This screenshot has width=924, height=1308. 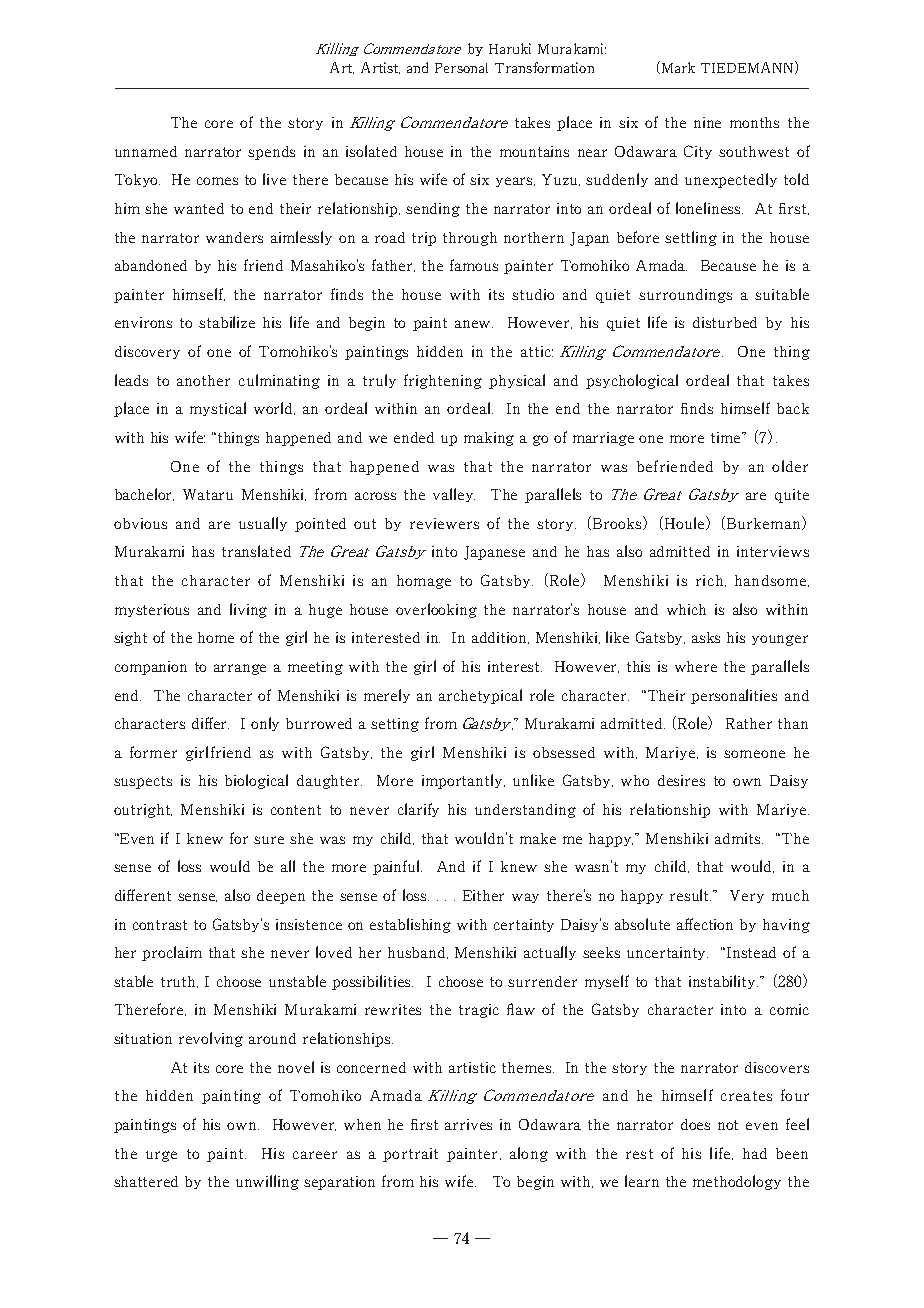 What do you see at coordinates (707, 122) in the screenshot?
I see `nine` at bounding box center [707, 122].
